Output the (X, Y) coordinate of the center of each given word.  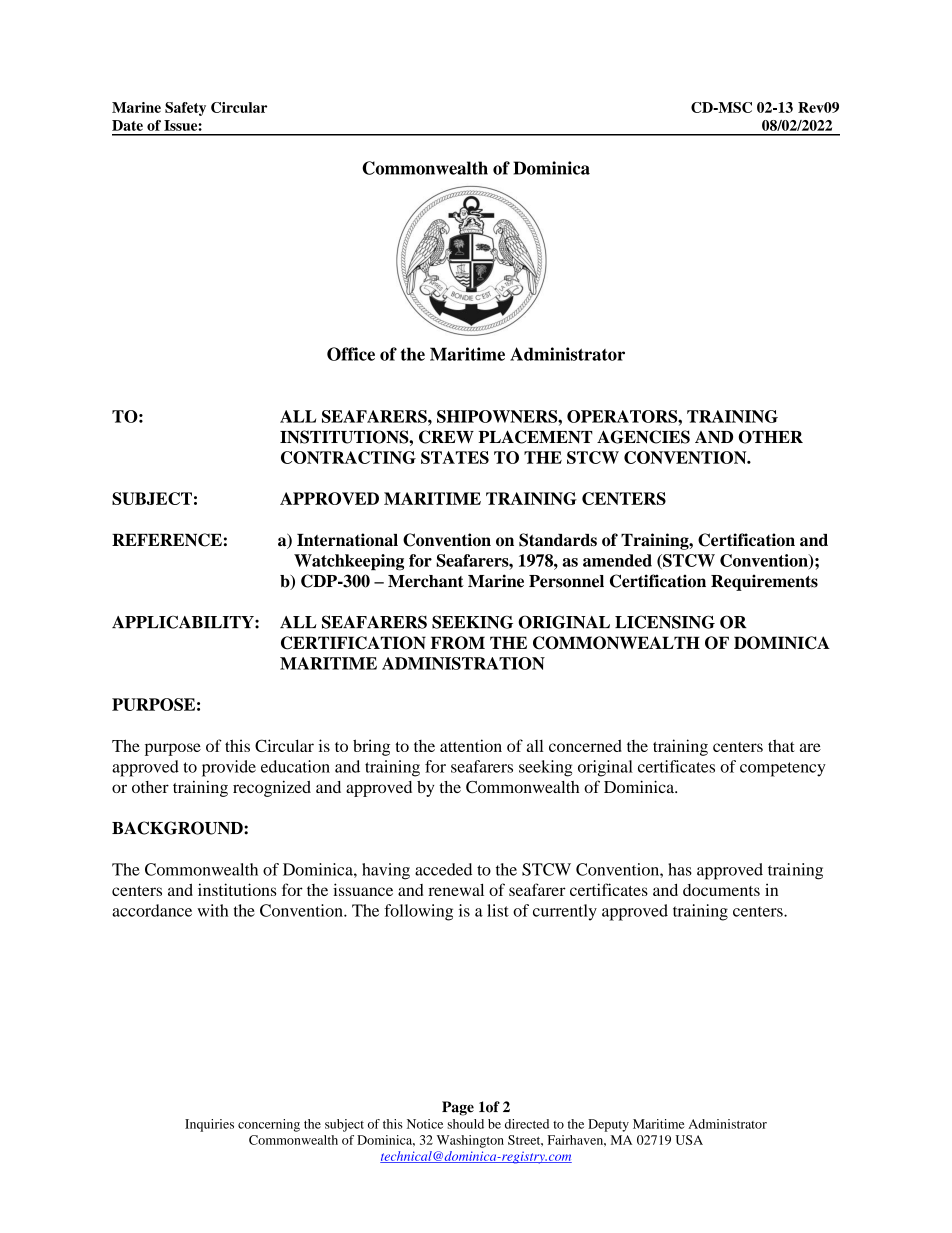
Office (351, 354)
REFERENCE (167, 540)
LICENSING (665, 622)
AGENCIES (643, 437)
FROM (458, 643)
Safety (185, 109)
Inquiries (209, 1125)
